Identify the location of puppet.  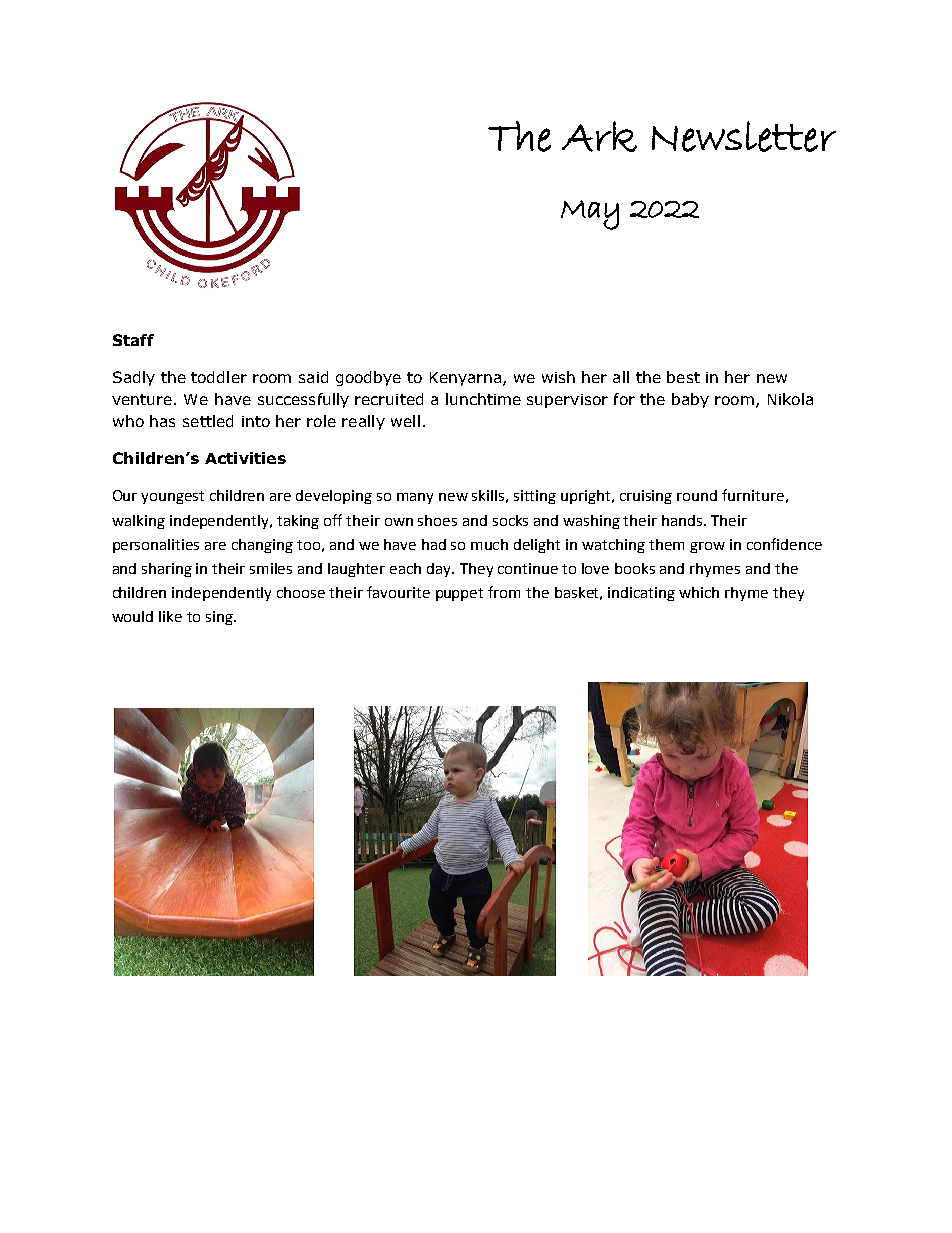
(459, 594).
